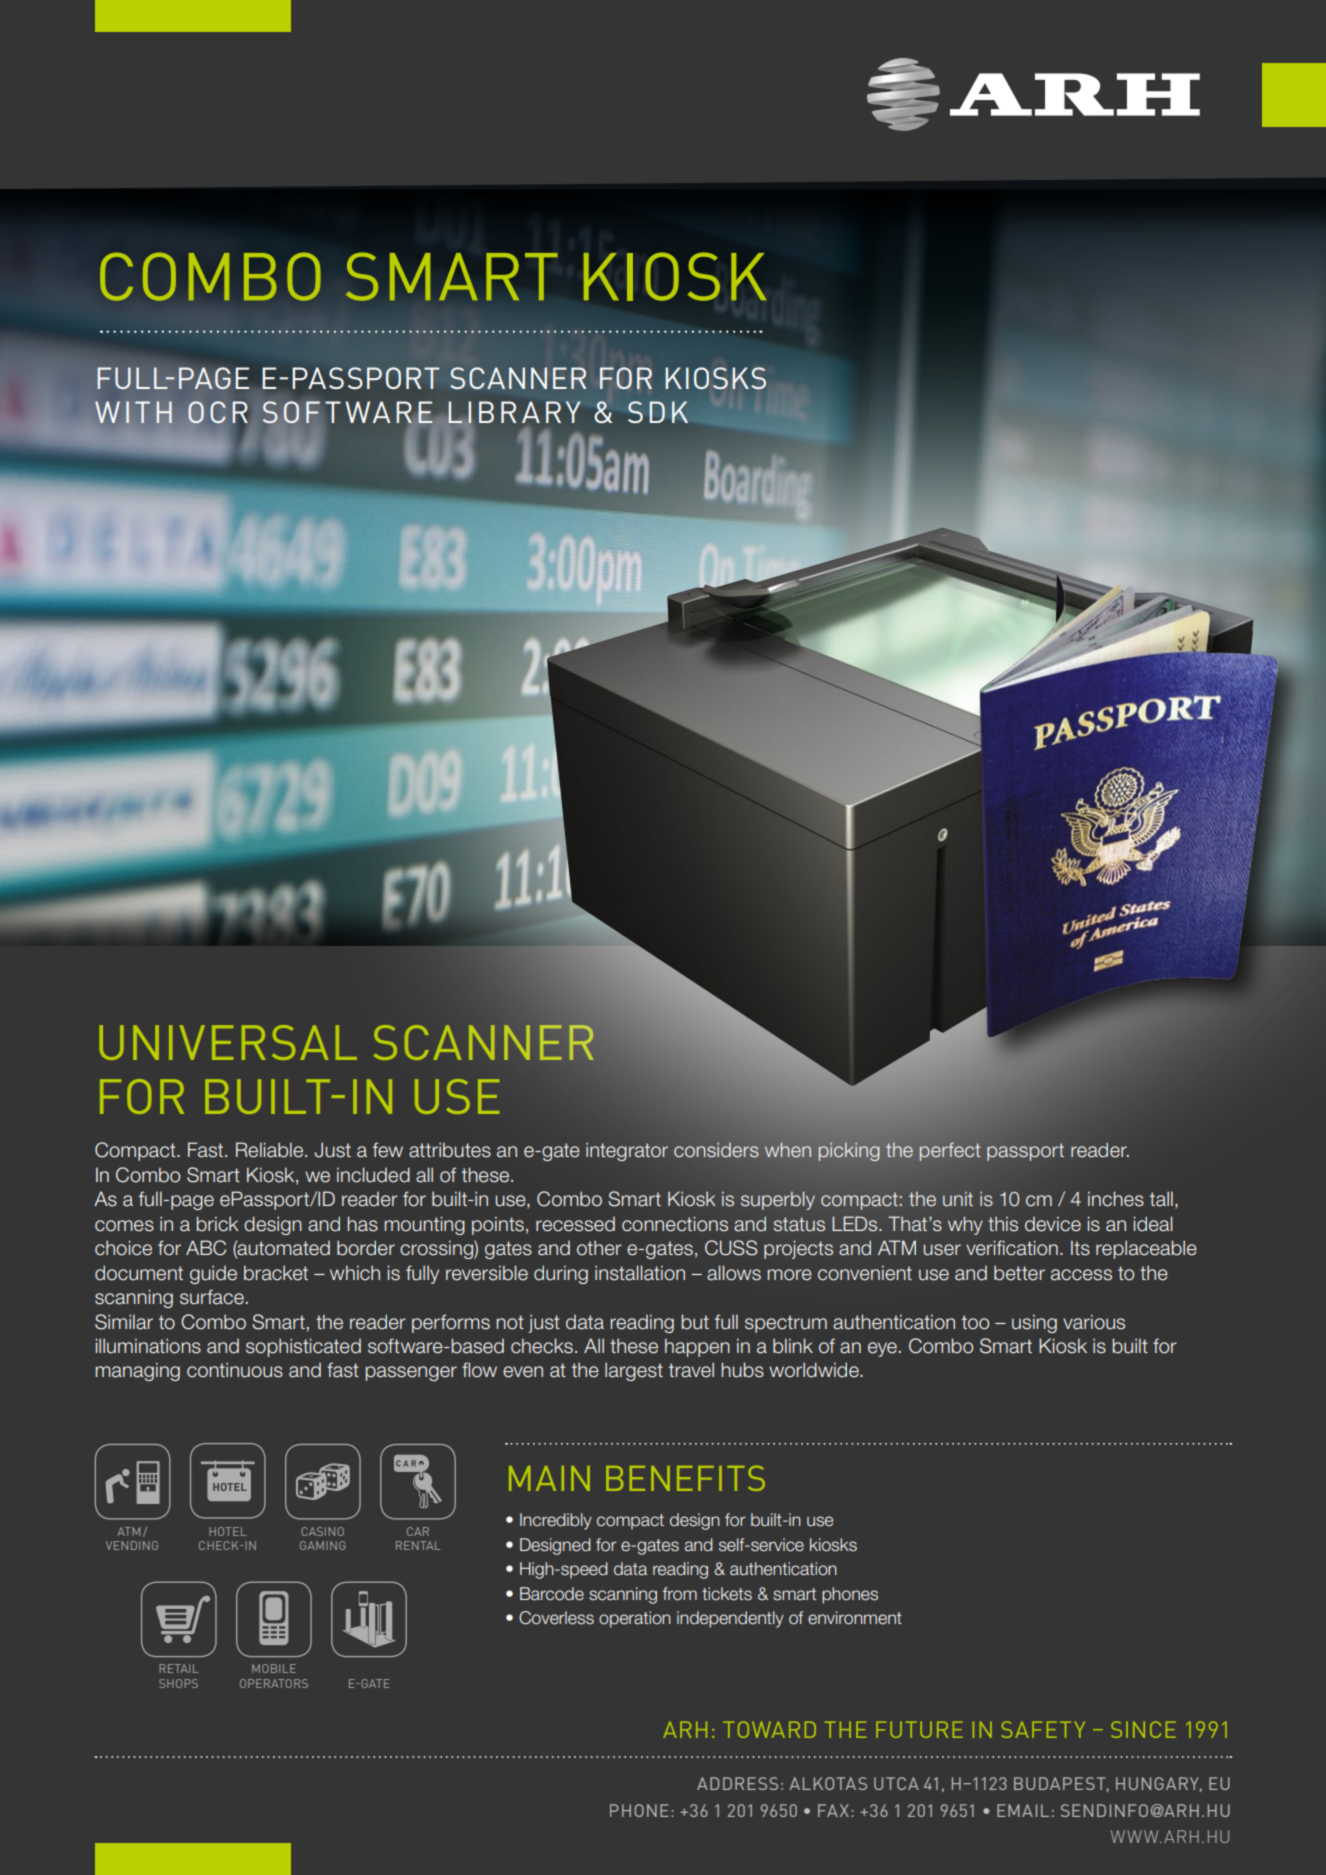  I want to click on SAFETY, so click(1043, 1729).
